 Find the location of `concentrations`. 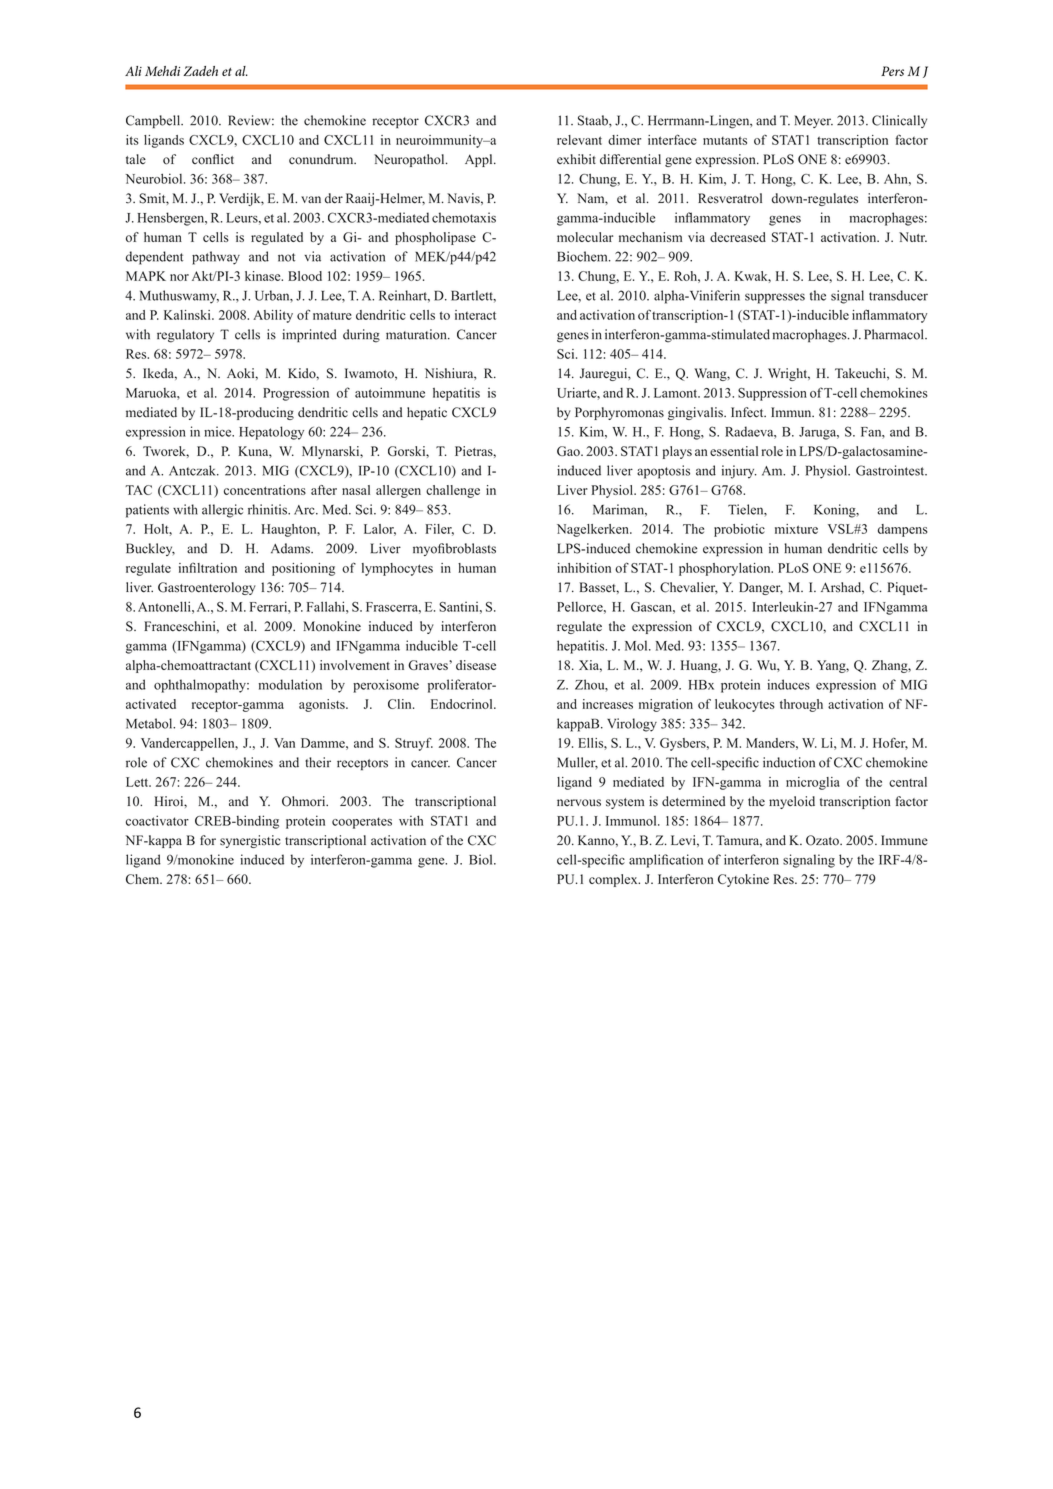

concentrations is located at coordinates (265, 490).
